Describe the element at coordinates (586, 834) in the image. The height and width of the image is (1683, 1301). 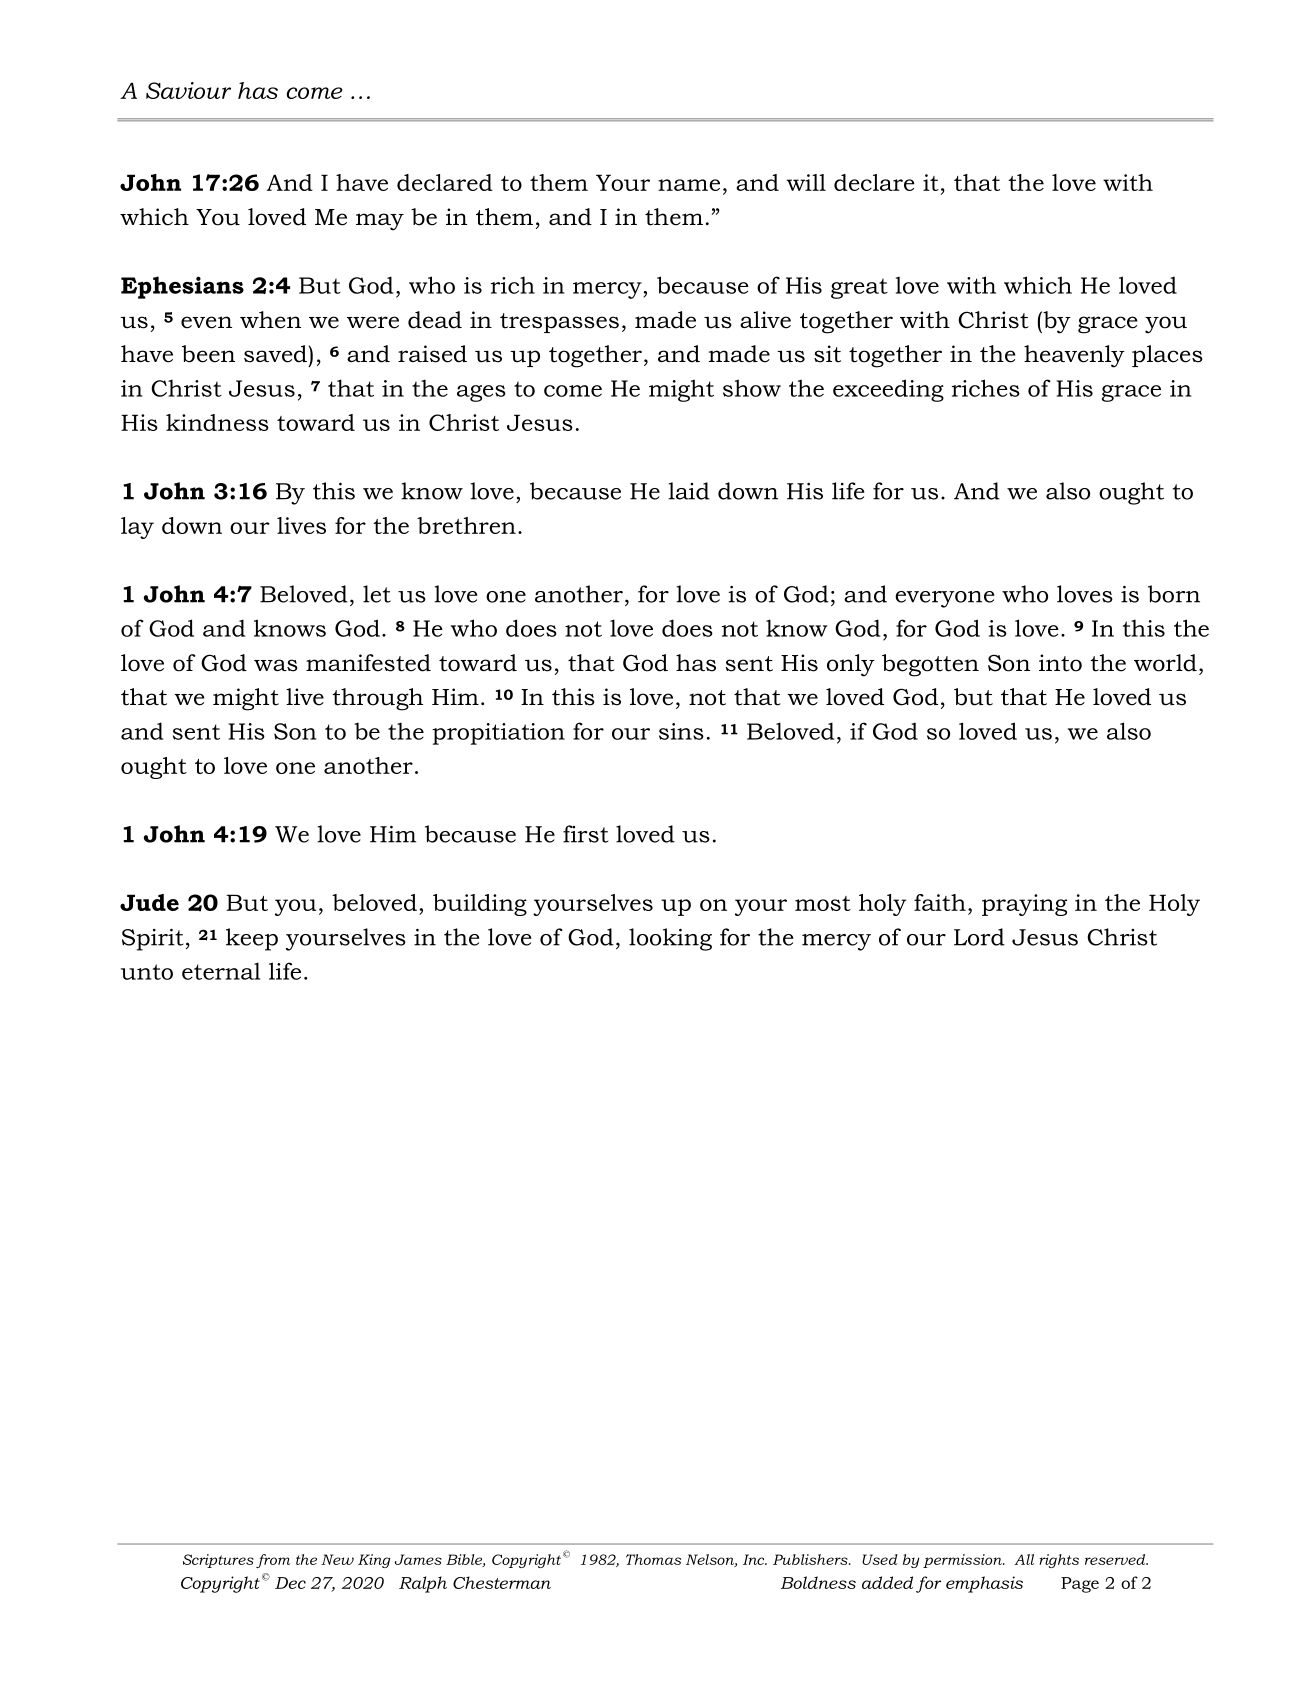
I see `first` at that location.
